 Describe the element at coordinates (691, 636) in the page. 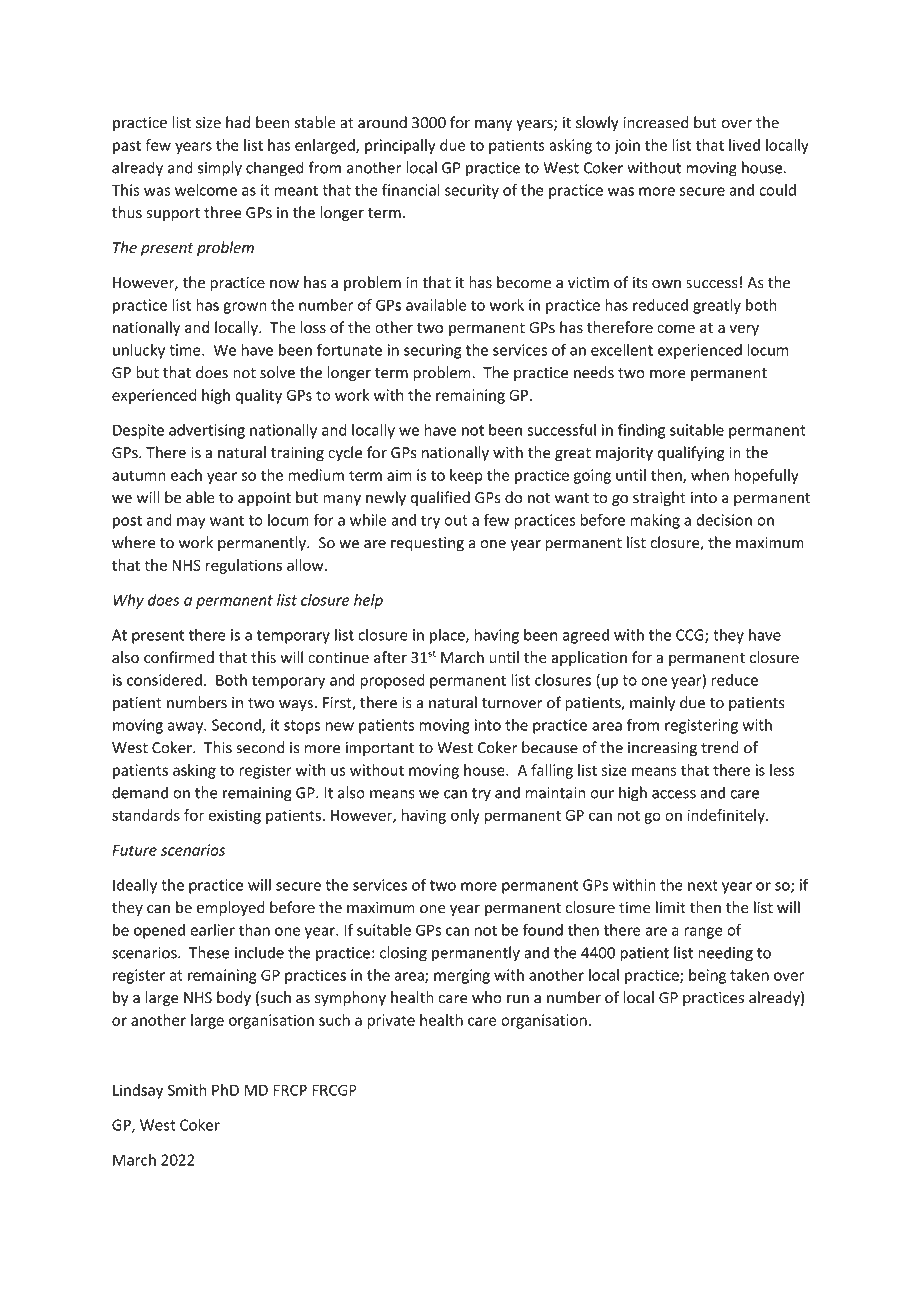

I see `CCG` at that location.
